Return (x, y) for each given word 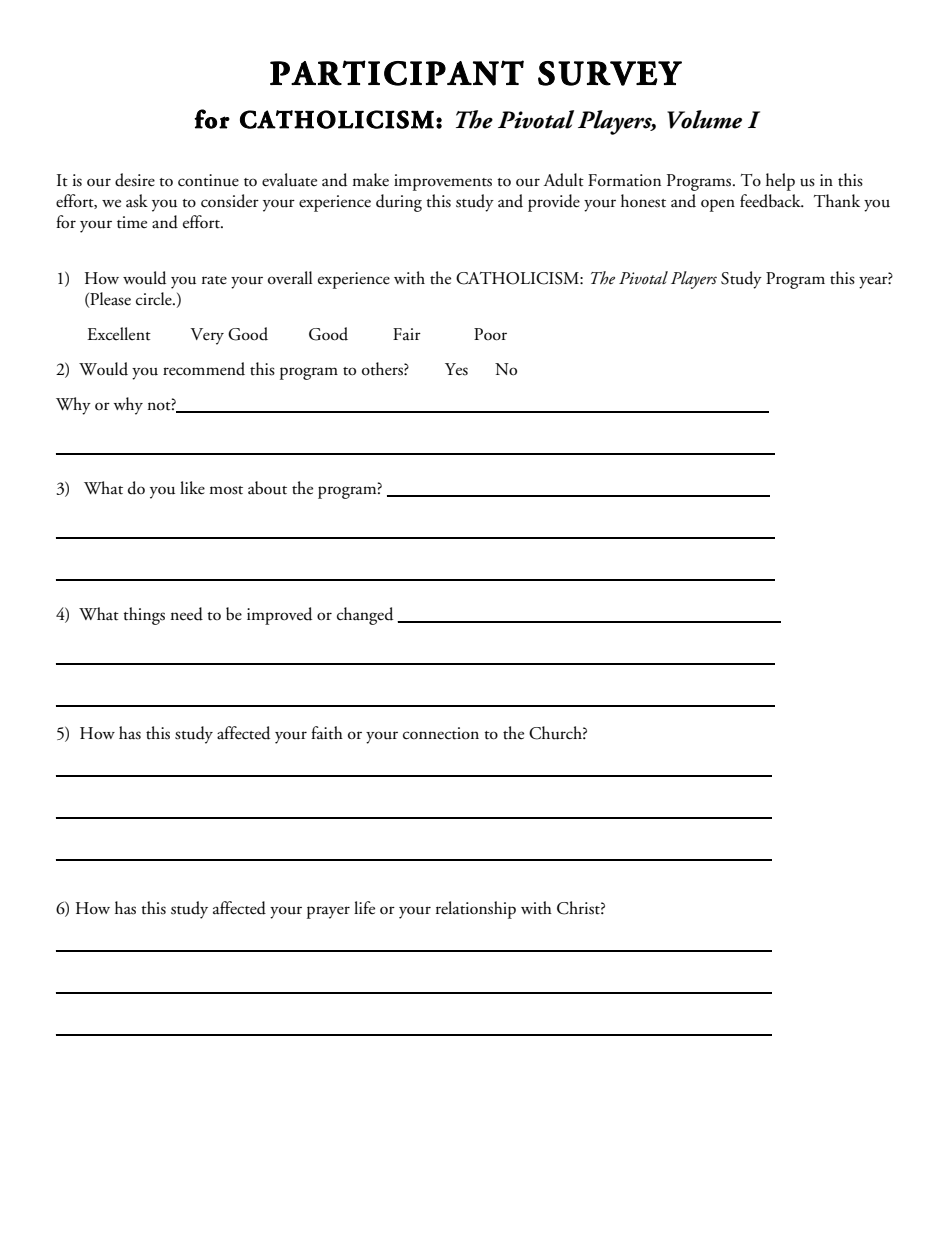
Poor (490, 334)
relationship (476, 910)
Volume (704, 119)
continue (208, 180)
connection (441, 733)
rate (214, 280)
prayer (328, 912)
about (267, 488)
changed (365, 616)
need (187, 614)
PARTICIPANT (397, 73)
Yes (456, 369)
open (718, 205)
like (192, 488)
